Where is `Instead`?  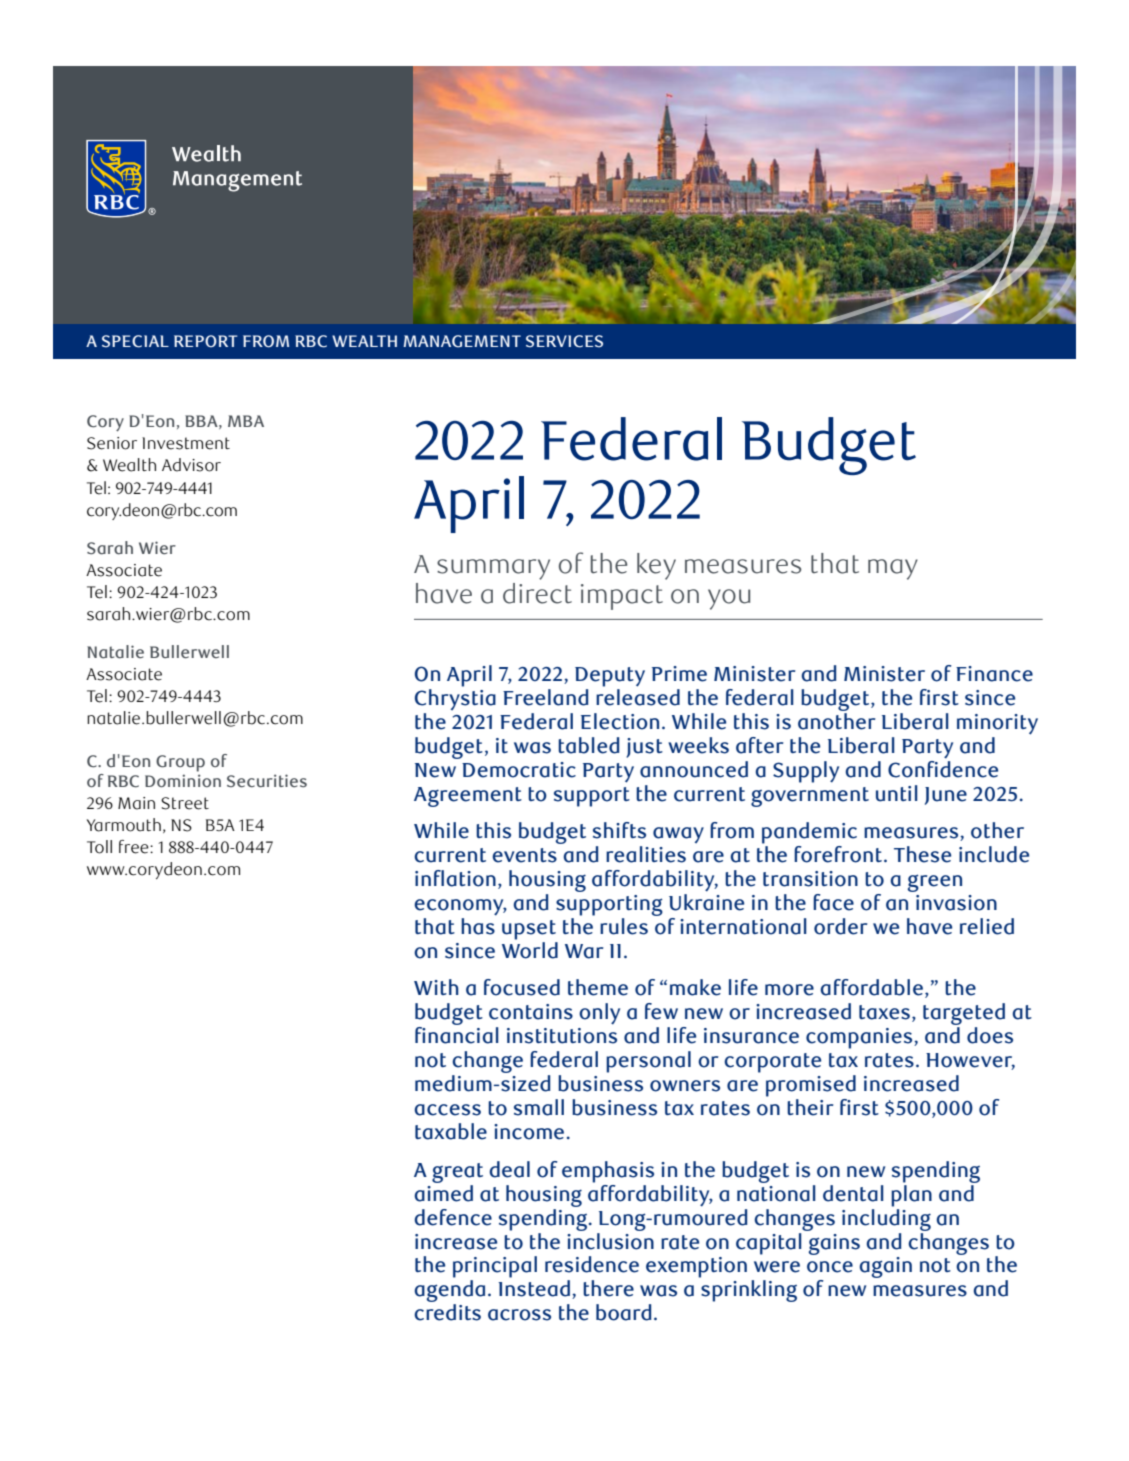
Instead is located at coordinates (534, 1288).
